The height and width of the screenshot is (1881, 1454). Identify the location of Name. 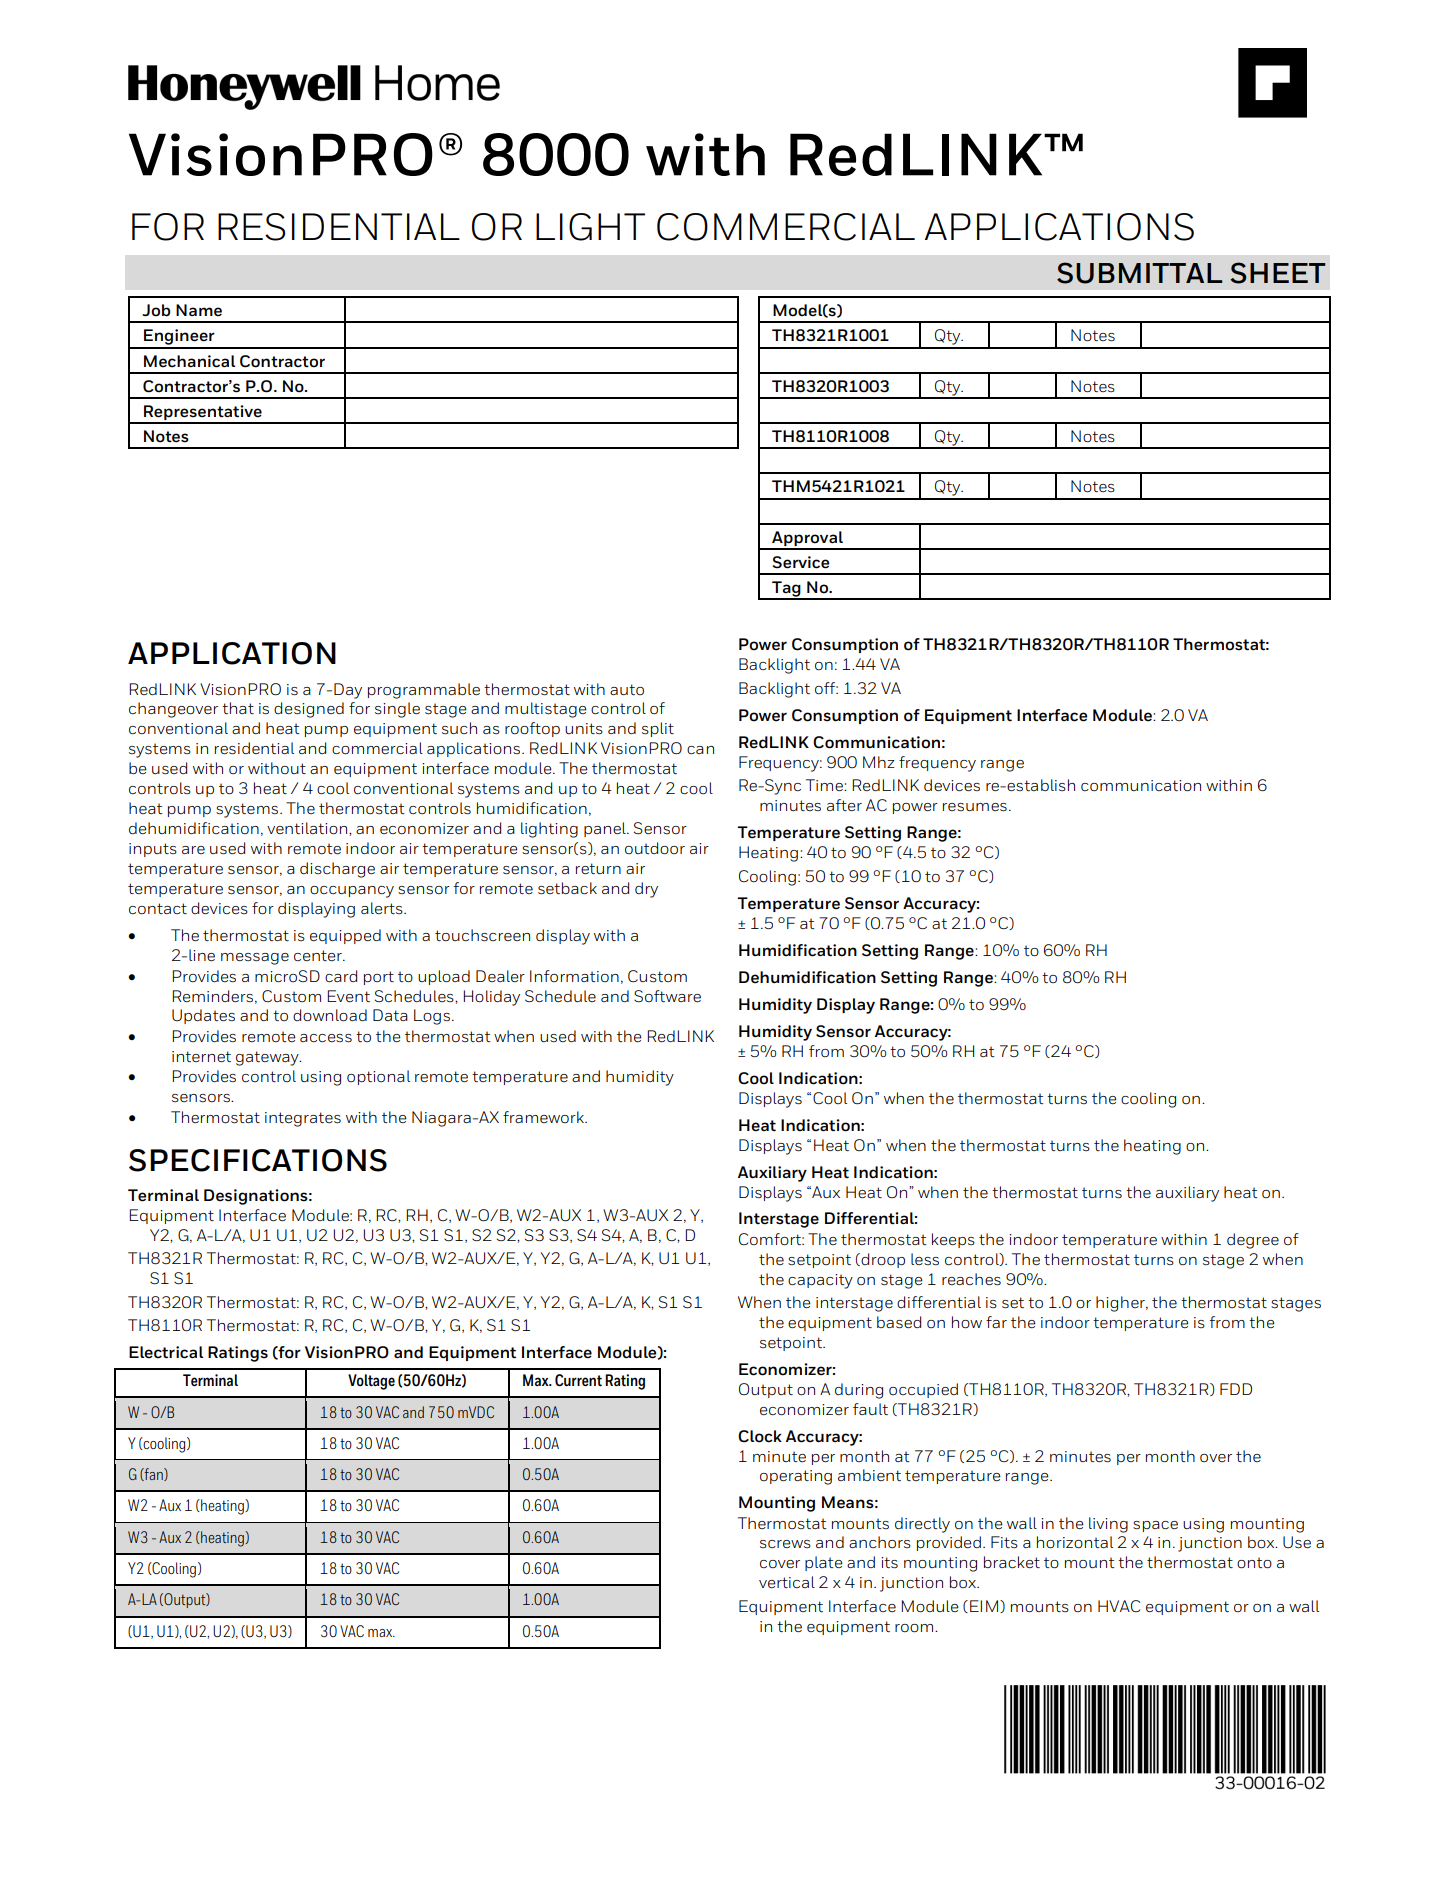
(199, 310).
